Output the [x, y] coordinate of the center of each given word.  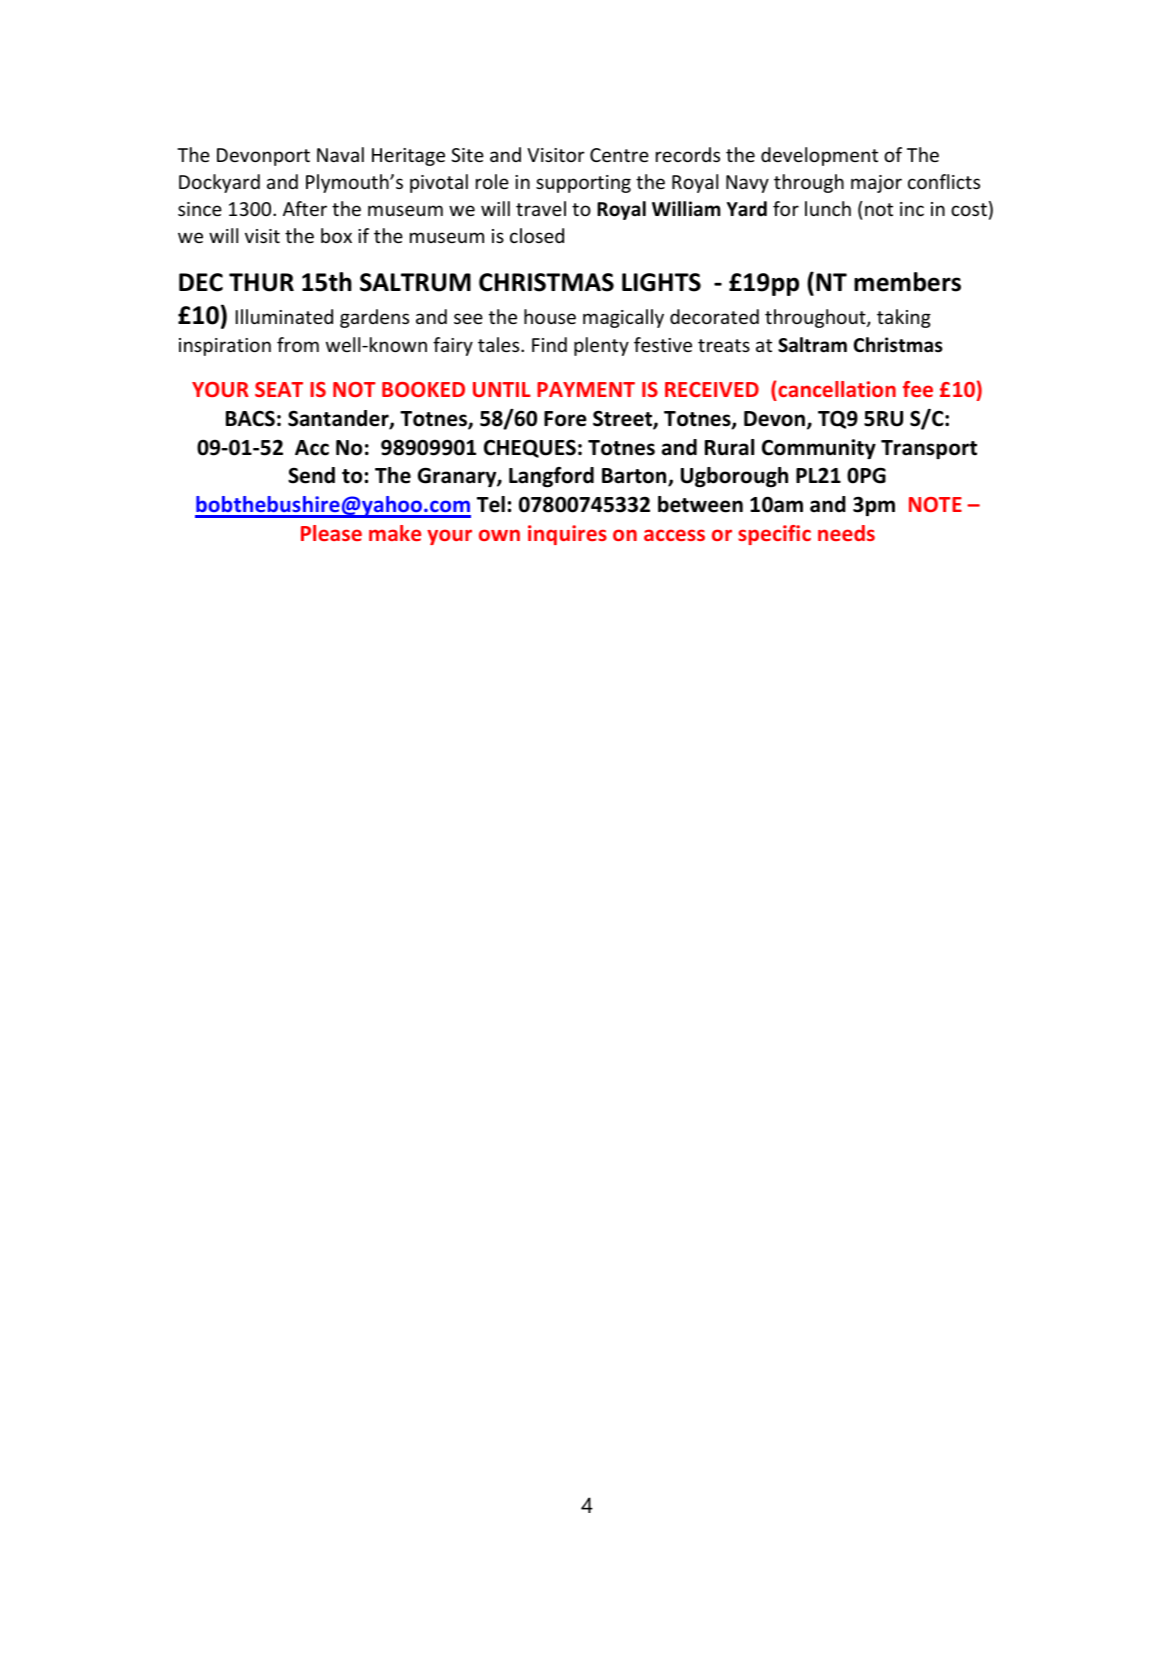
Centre [619, 155]
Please [331, 533]
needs [846, 533]
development [819, 156]
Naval [340, 154]
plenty [601, 346]
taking [904, 318]
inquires [567, 535]
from [298, 344]
